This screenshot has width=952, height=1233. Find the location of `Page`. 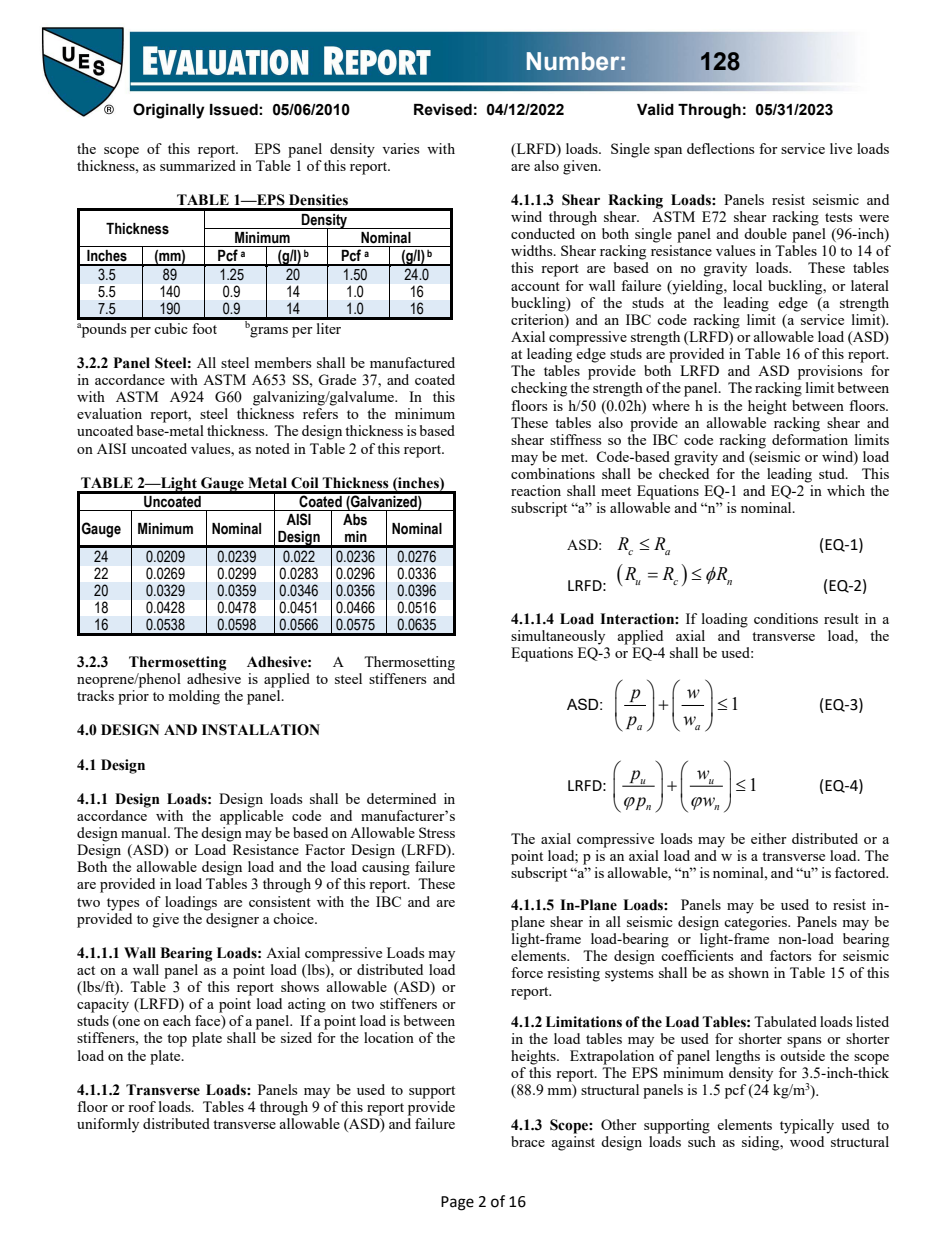

Page is located at coordinates (457, 1203).
